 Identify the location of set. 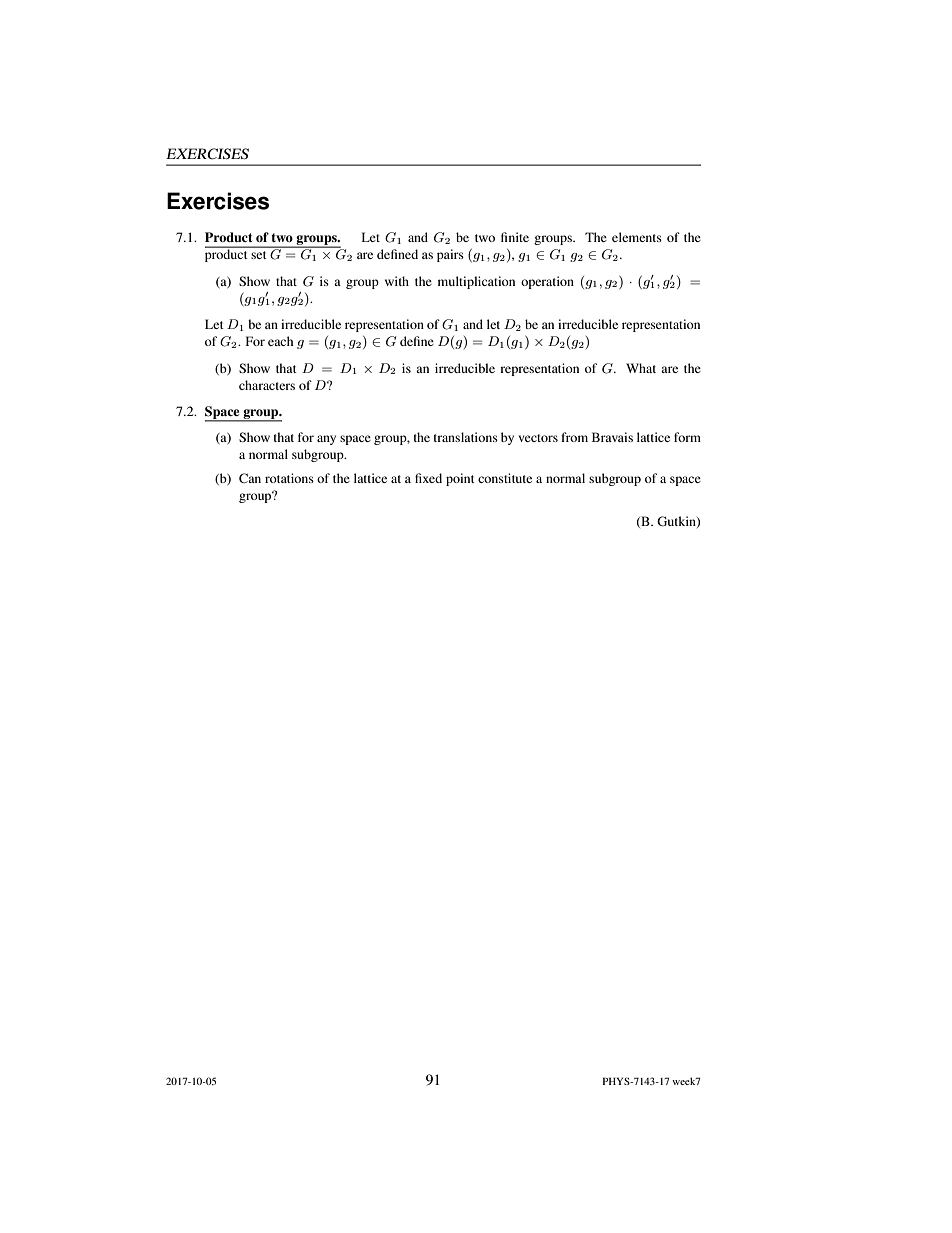
(259, 255).
